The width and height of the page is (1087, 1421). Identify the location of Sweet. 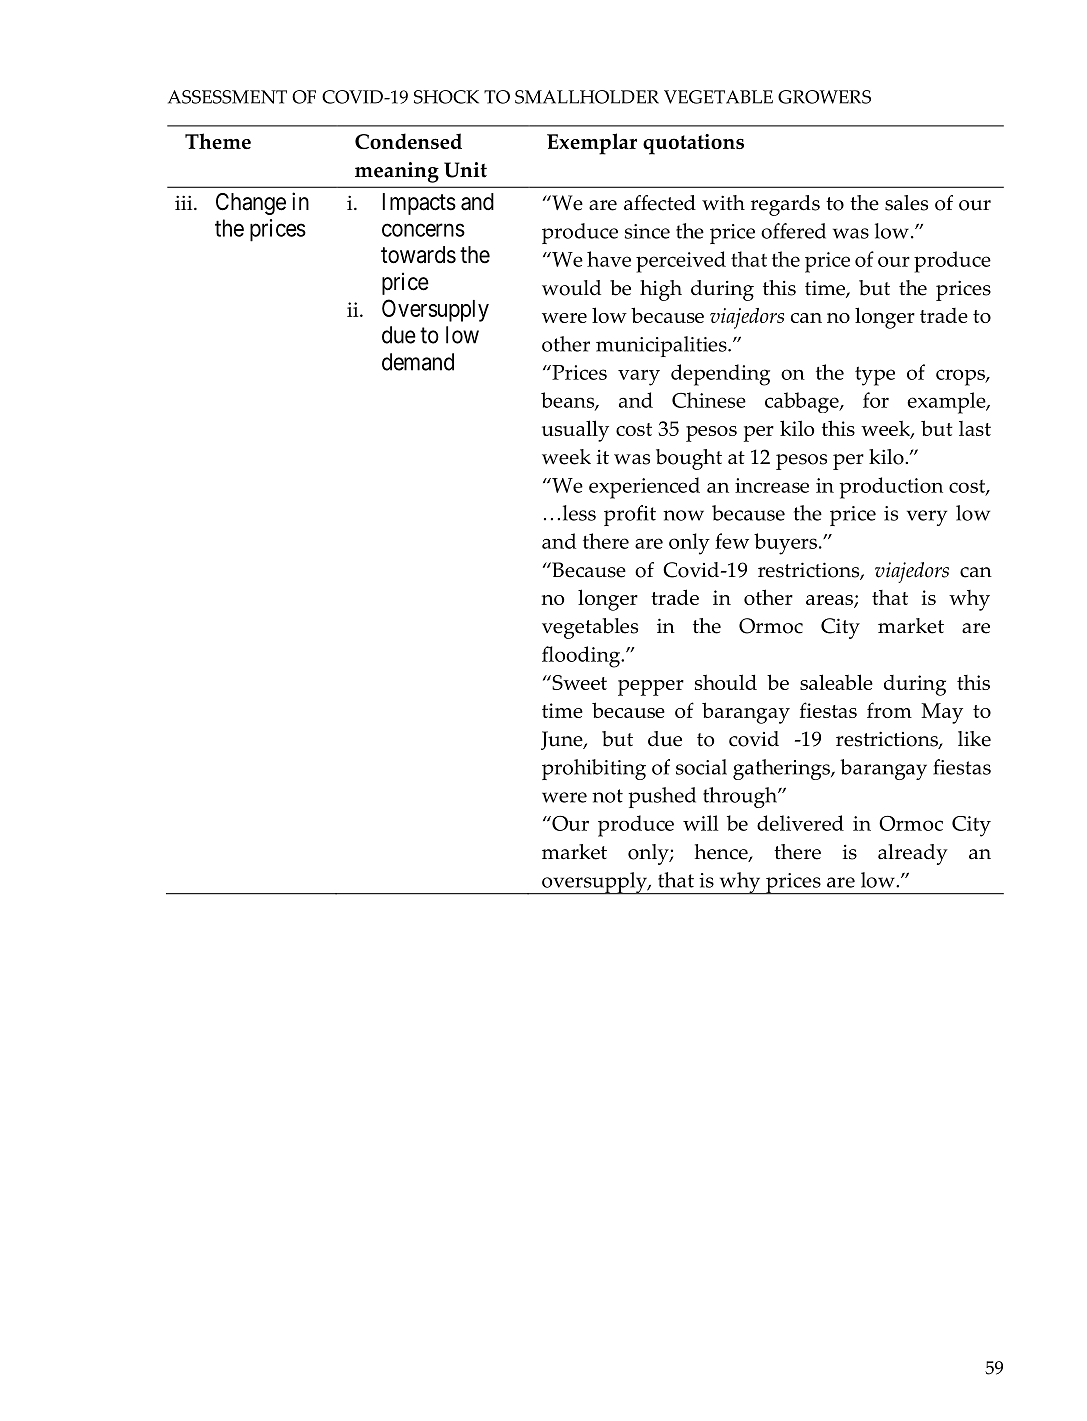
(578, 682).
